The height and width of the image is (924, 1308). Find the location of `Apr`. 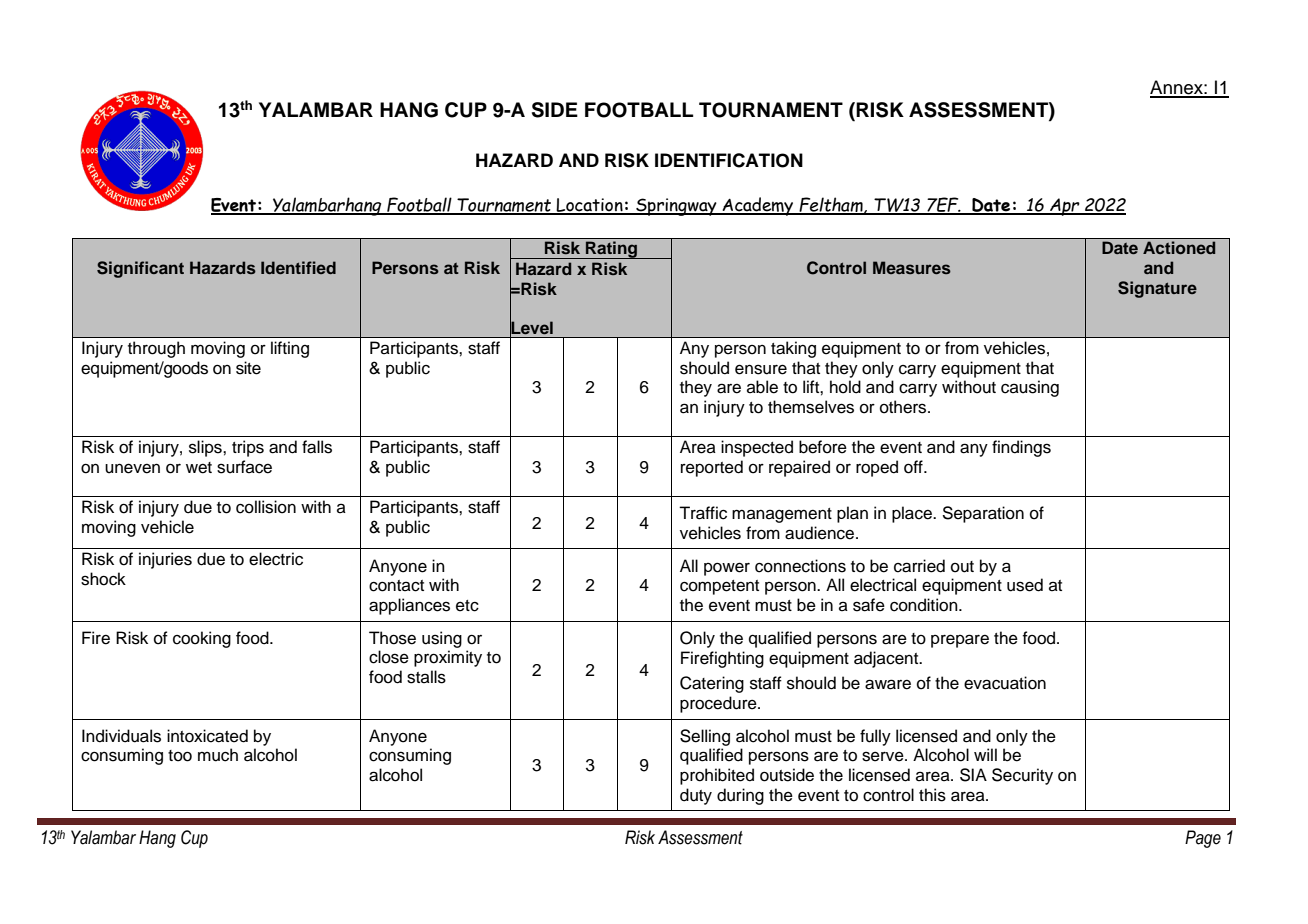

Apr is located at coordinates (1065, 207).
